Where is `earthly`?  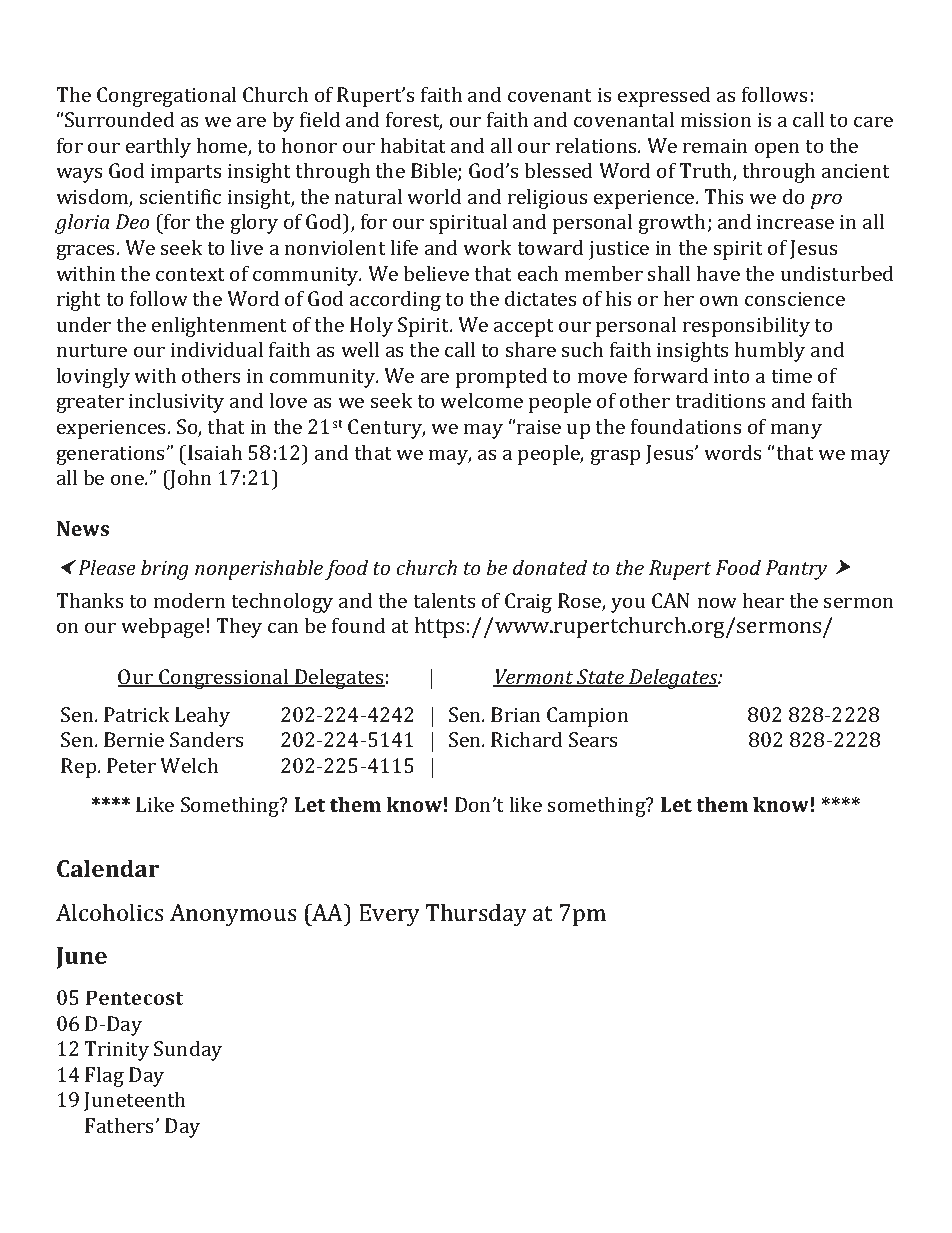
earthly is located at coordinates (158, 147).
